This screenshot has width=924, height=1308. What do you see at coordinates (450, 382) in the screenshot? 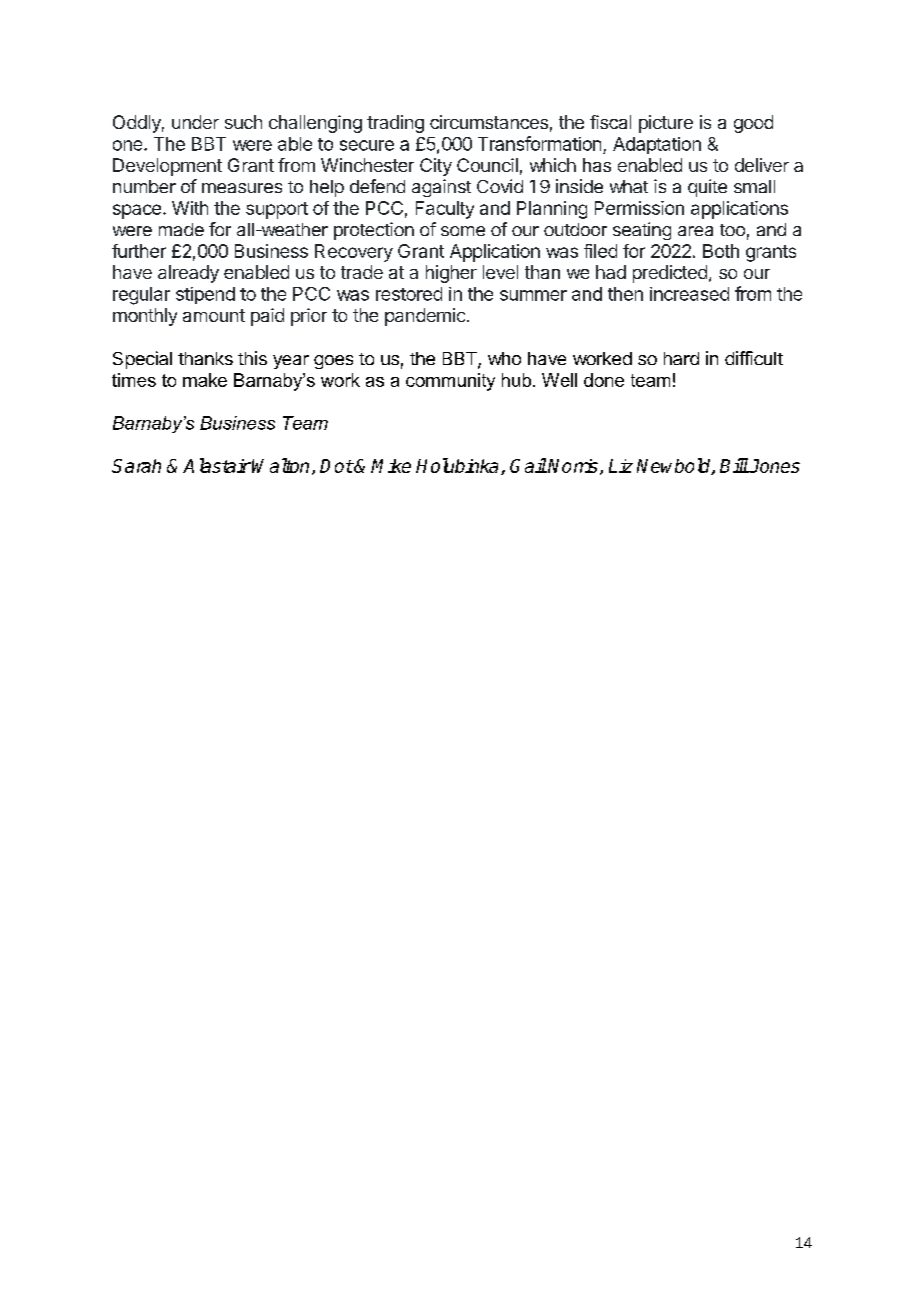
I see `community` at bounding box center [450, 382].
